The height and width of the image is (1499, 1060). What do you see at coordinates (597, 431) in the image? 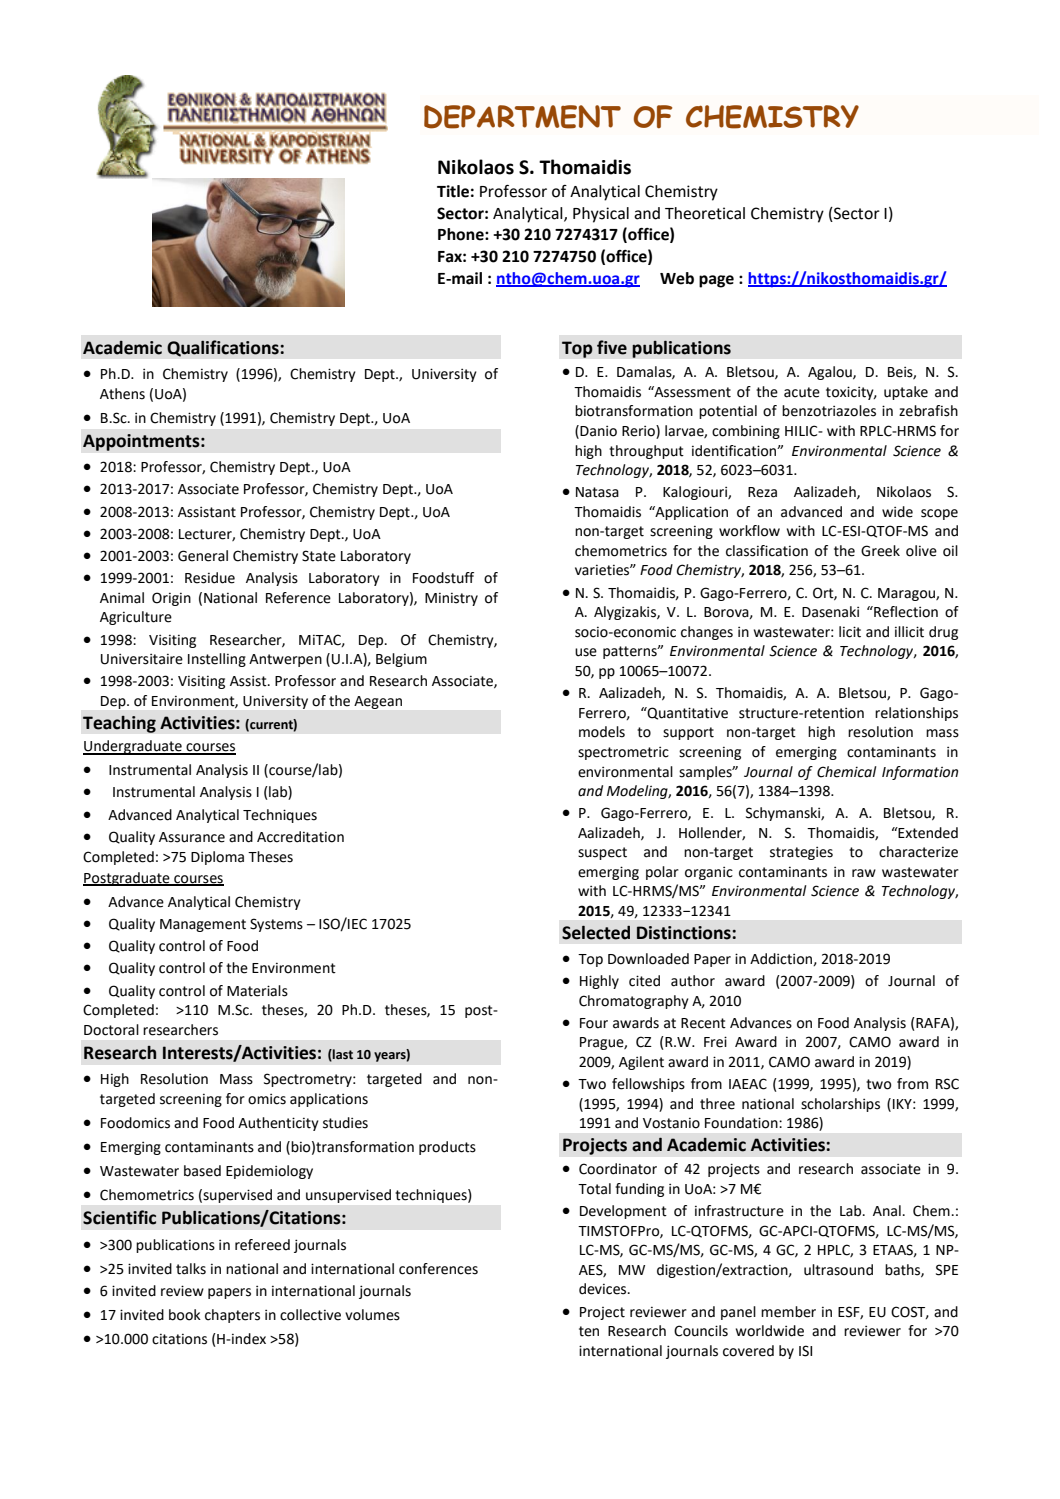
I see `Danio` at bounding box center [597, 431].
